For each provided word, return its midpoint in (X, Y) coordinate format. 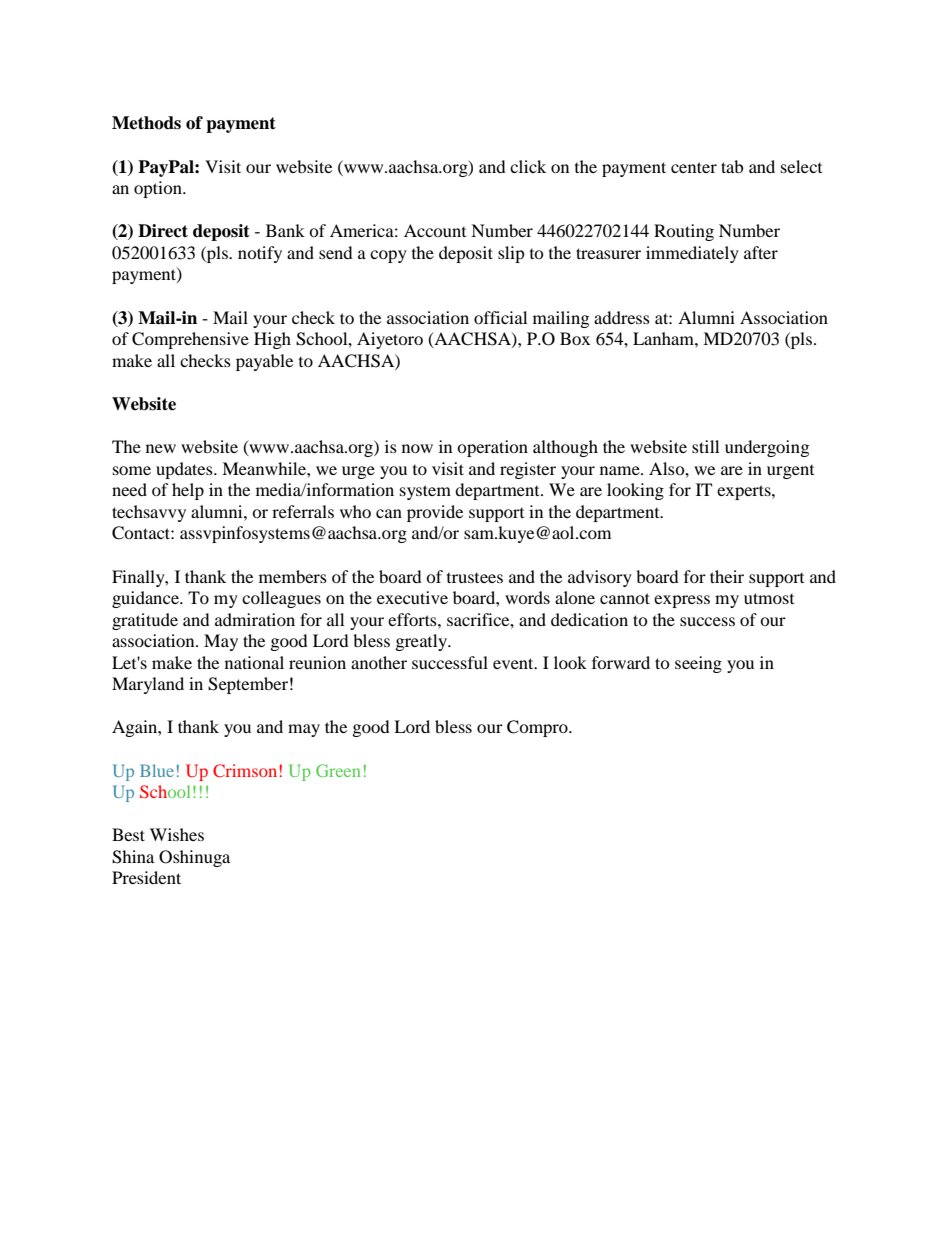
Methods (146, 123)
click (528, 166)
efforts (413, 619)
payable (264, 362)
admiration (255, 619)
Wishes (177, 834)
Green (338, 770)
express (682, 601)
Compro (538, 728)
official (500, 317)
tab (732, 166)
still (705, 446)
